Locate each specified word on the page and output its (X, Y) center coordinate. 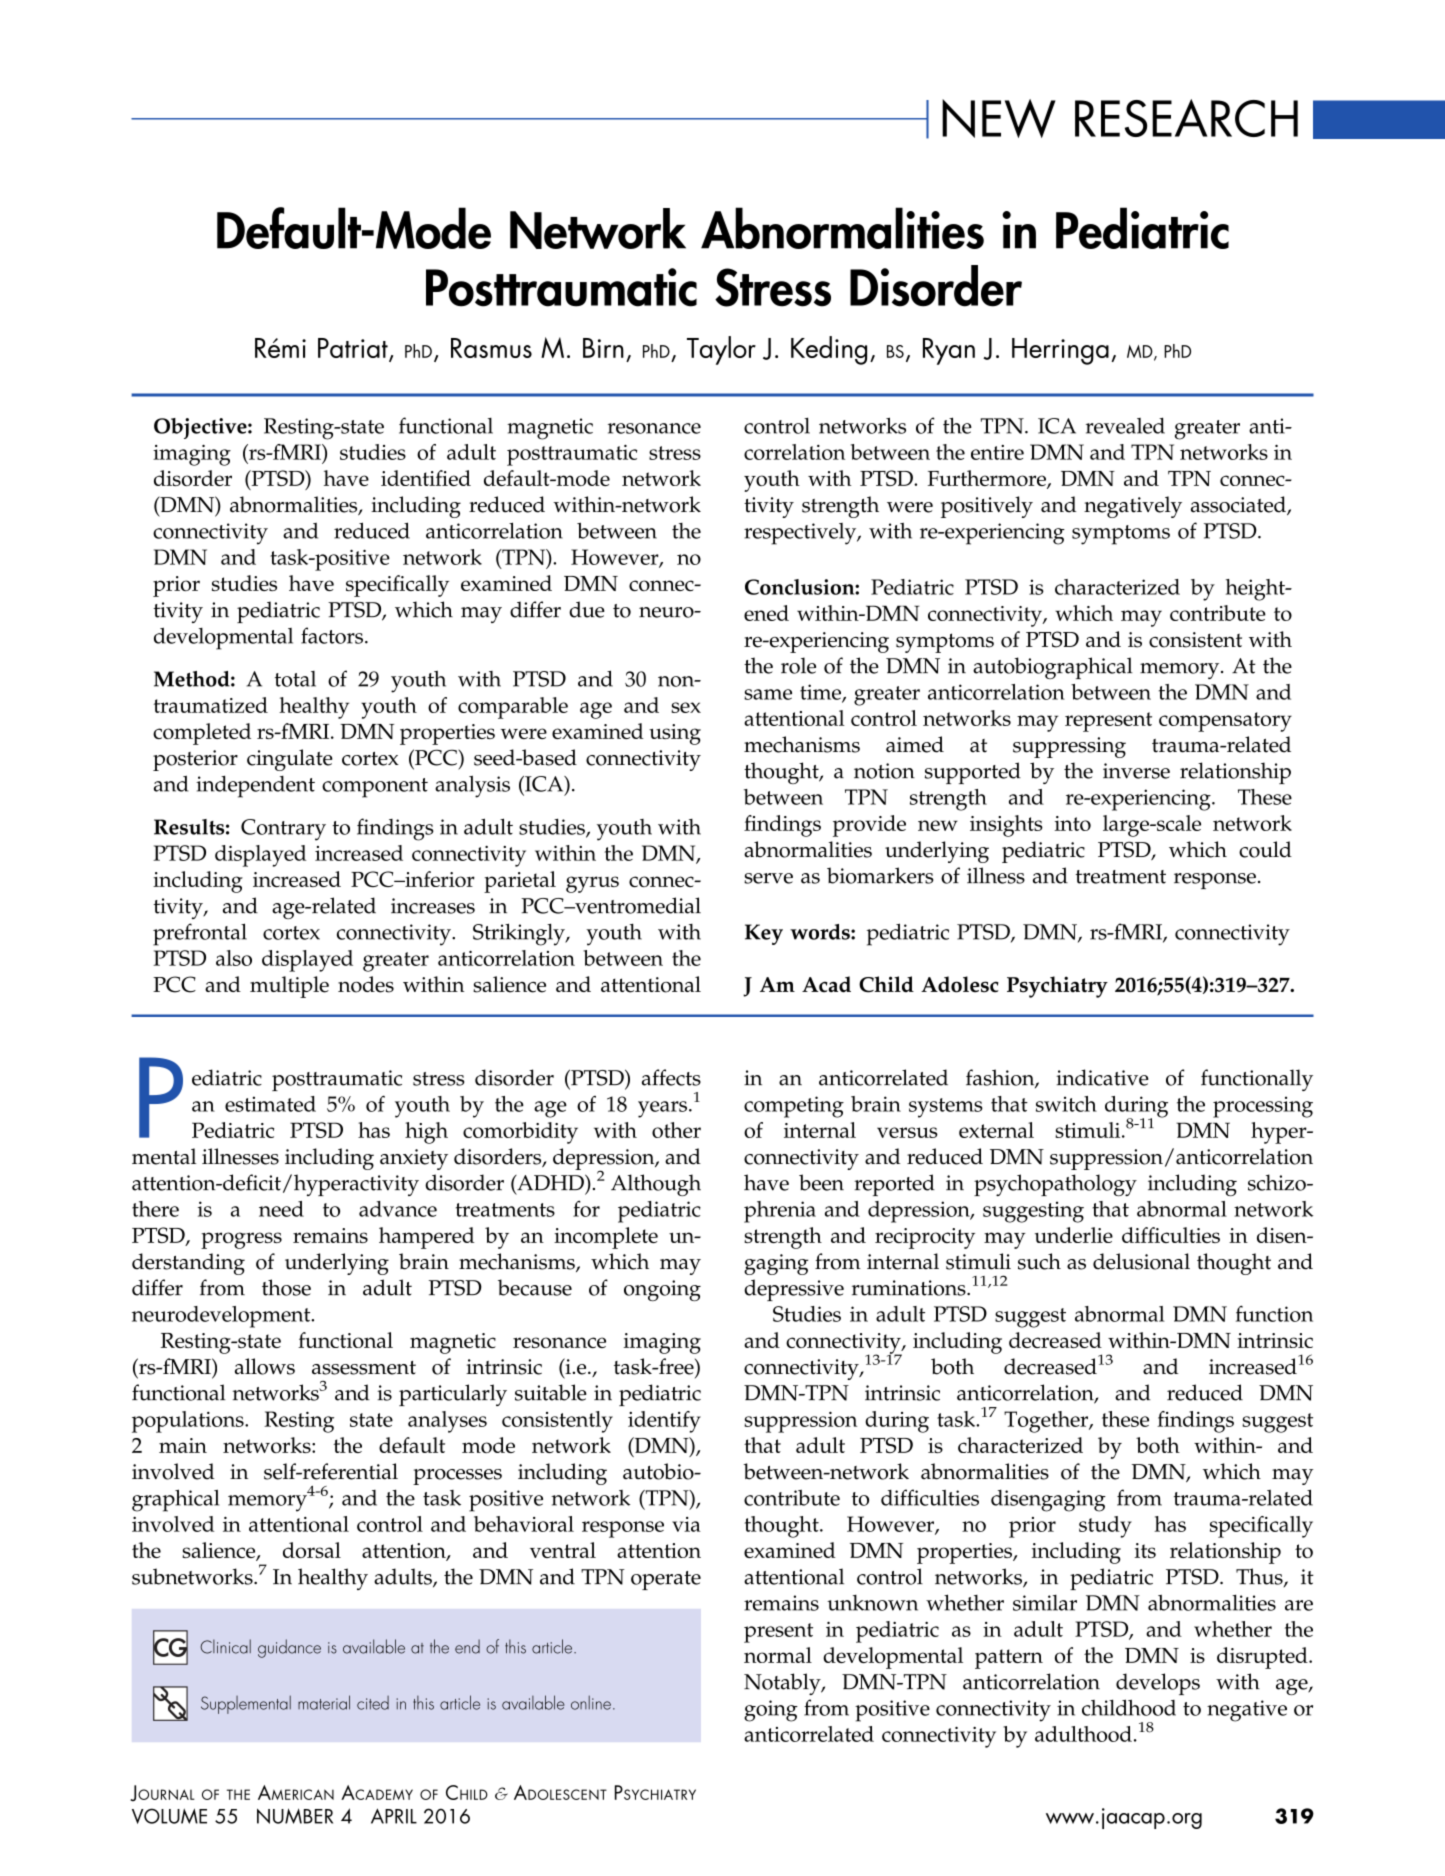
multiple (289, 987)
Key (764, 934)
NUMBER (295, 1816)
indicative (1102, 1077)
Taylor (721, 350)
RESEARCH (1186, 118)
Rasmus (491, 348)
